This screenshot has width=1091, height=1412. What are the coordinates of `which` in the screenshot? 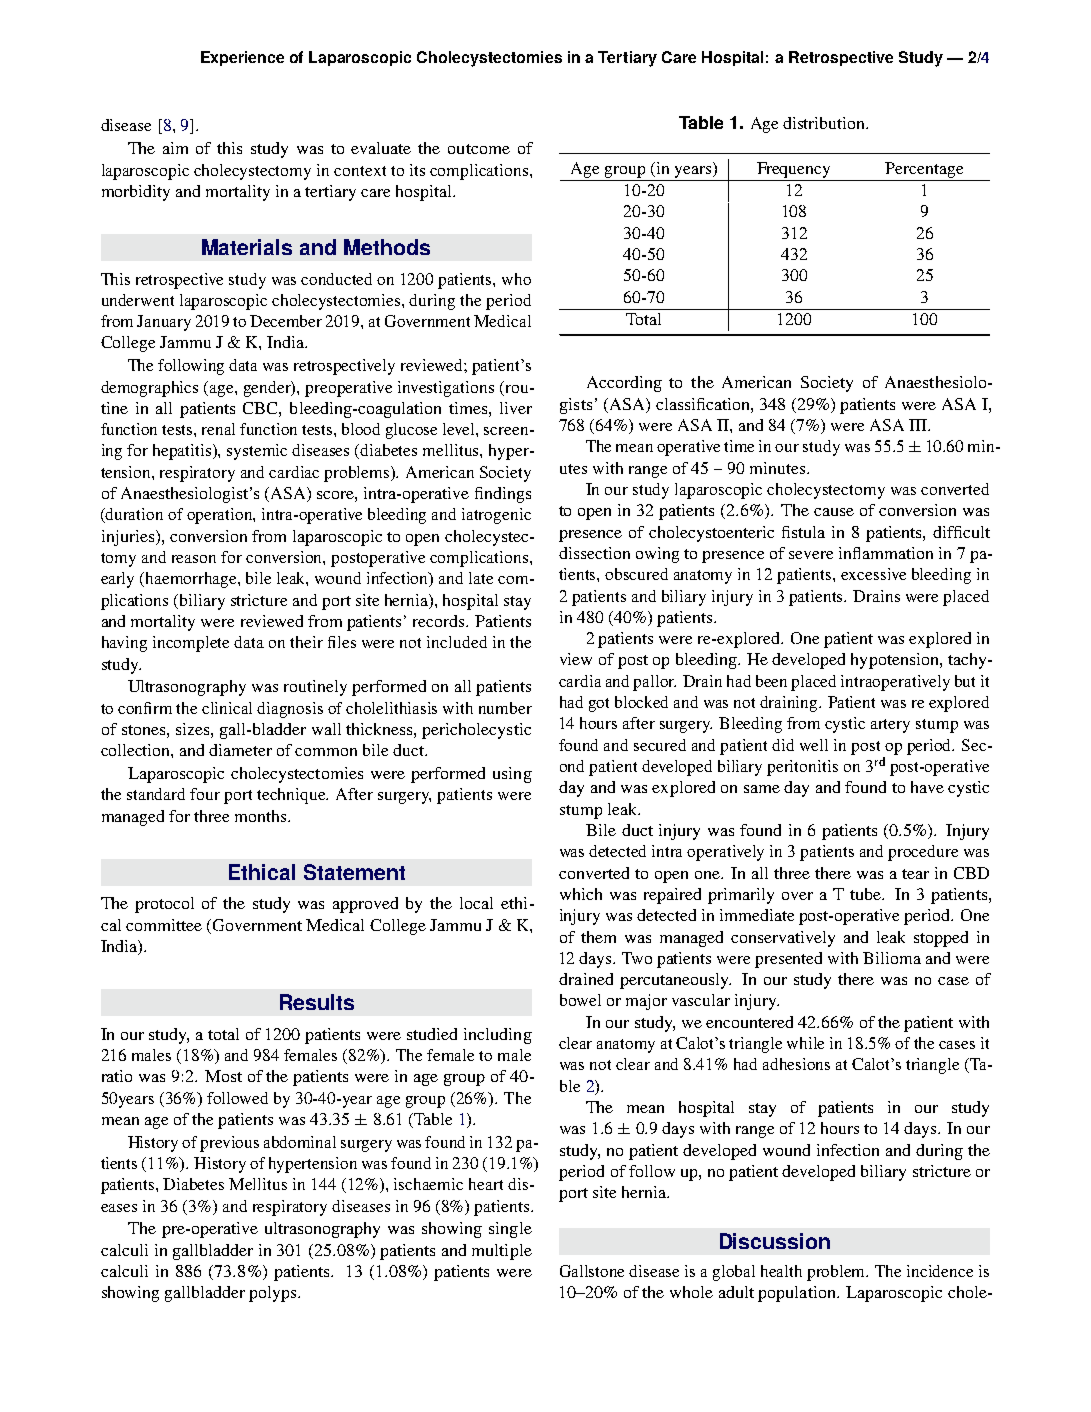 It's located at (581, 894).
